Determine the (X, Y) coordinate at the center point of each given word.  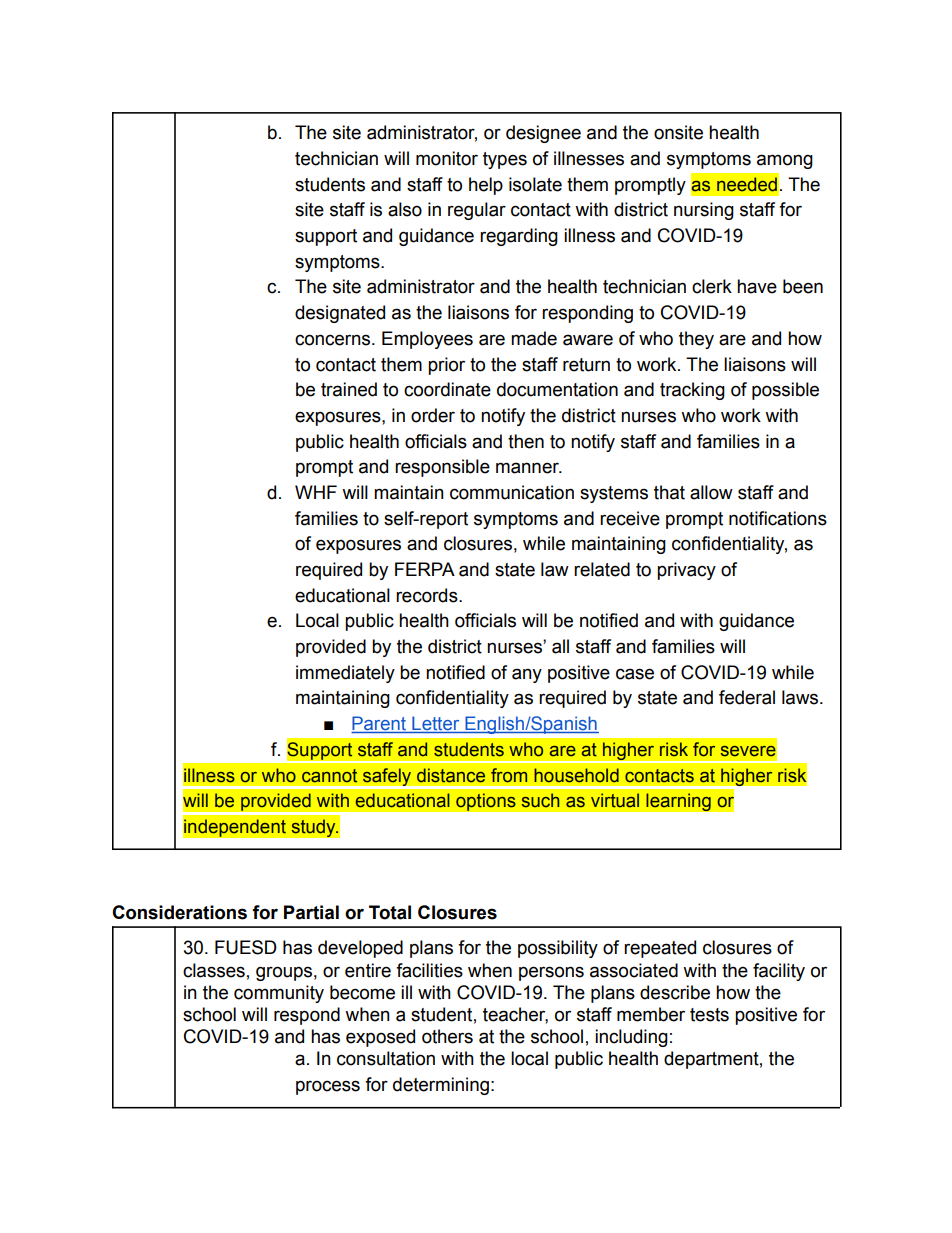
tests (709, 1015)
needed (747, 184)
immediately (345, 674)
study (314, 828)
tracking (692, 391)
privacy (686, 571)
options (486, 802)
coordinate (447, 389)
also (405, 209)
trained (349, 389)
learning (678, 802)
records (428, 595)
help (486, 186)
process (328, 1087)
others (447, 1036)
